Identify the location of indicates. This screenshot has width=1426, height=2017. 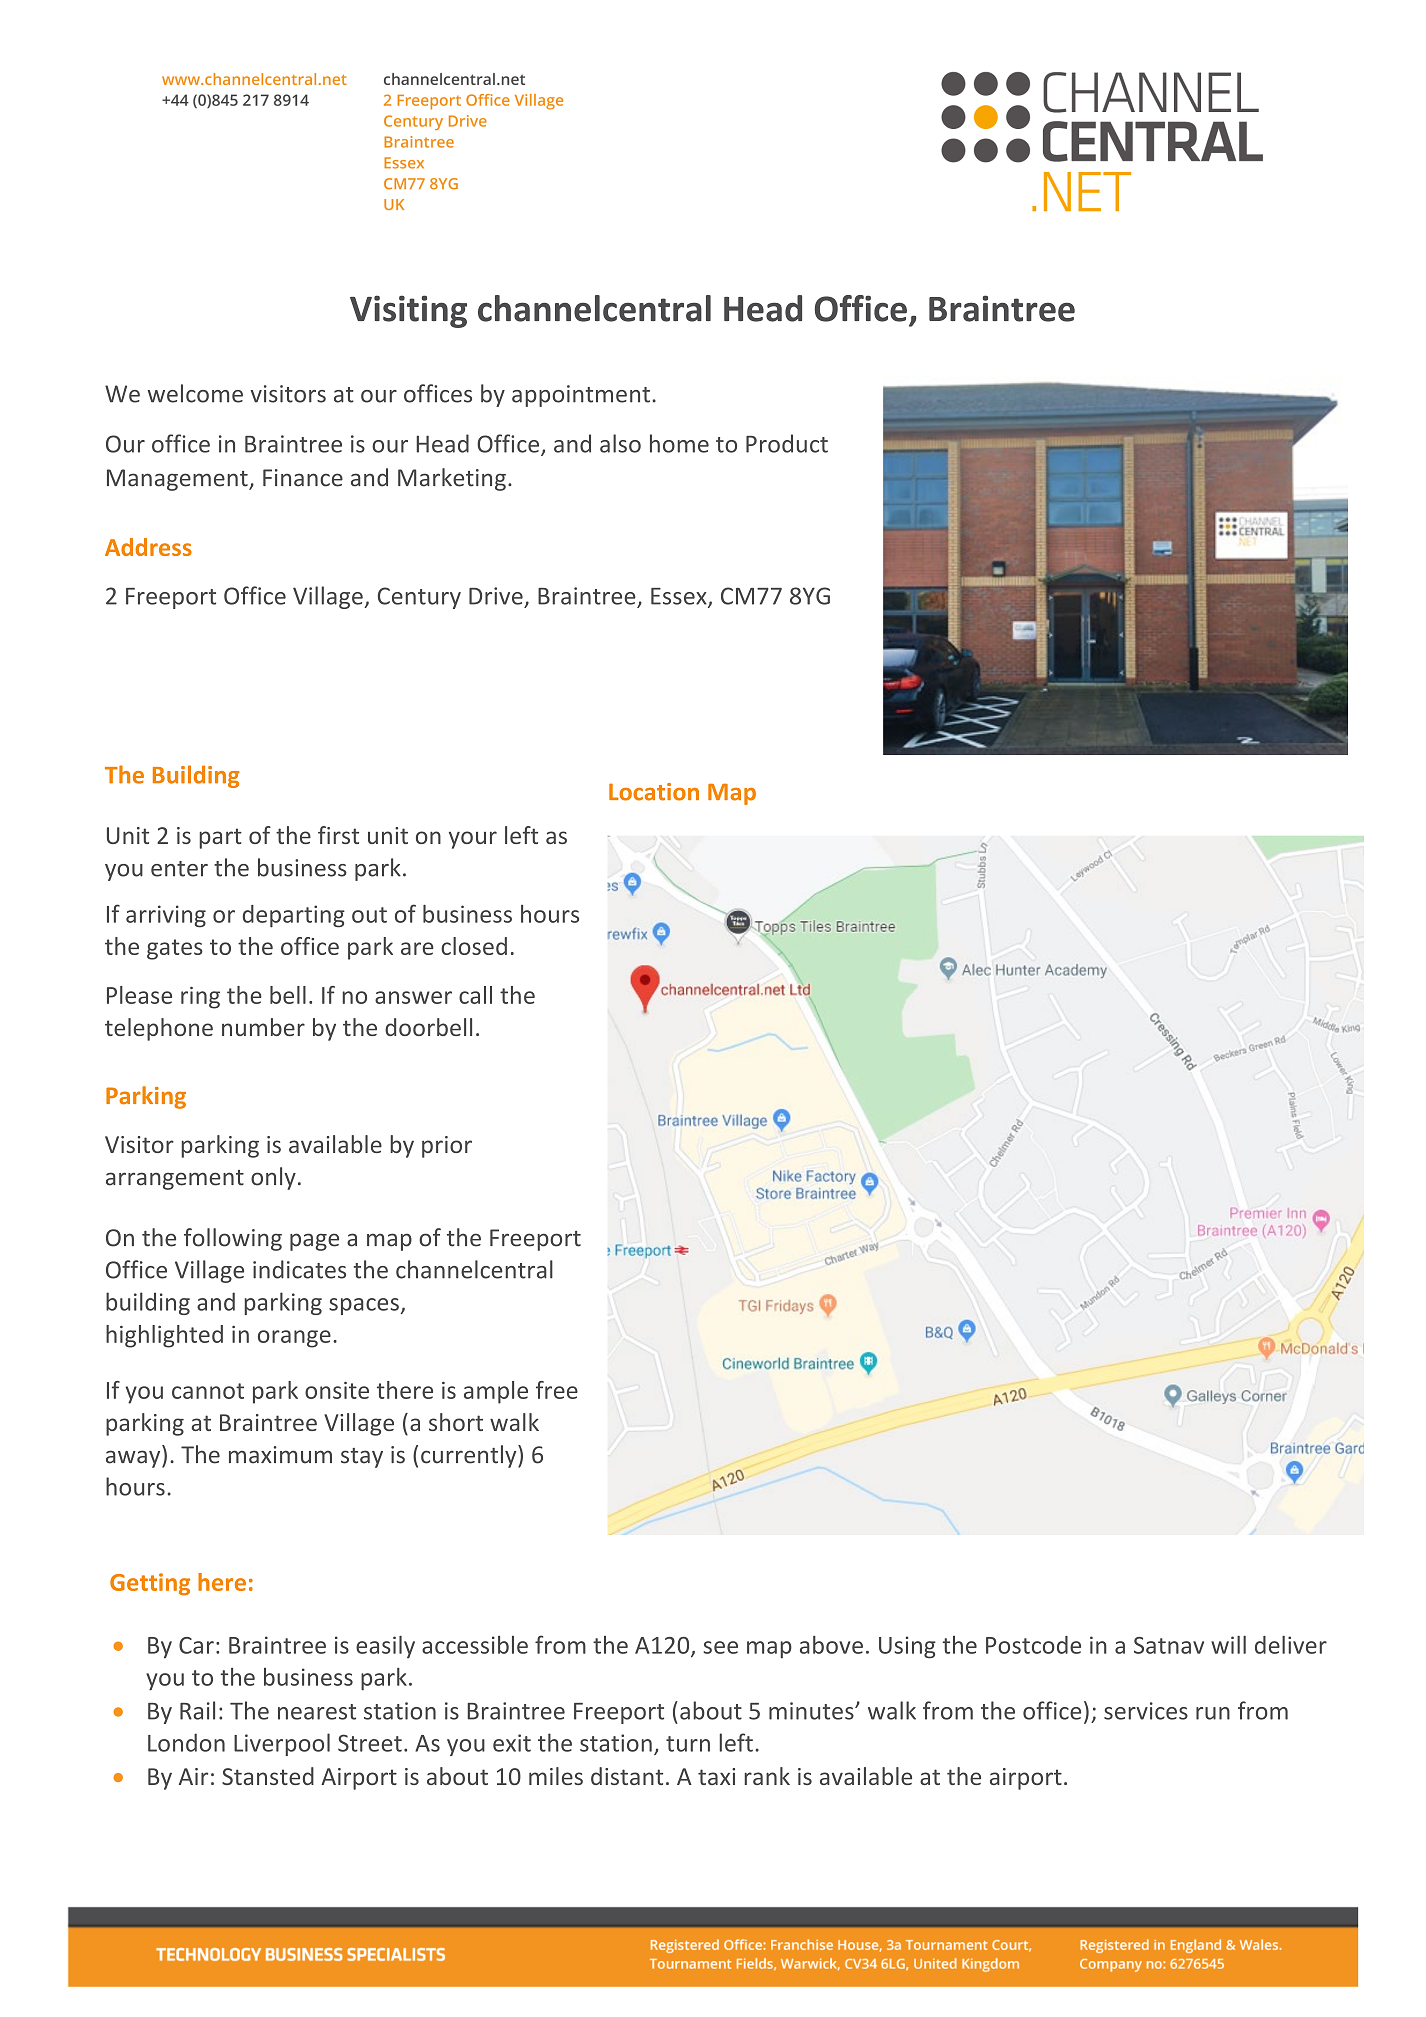
(299, 1269).
